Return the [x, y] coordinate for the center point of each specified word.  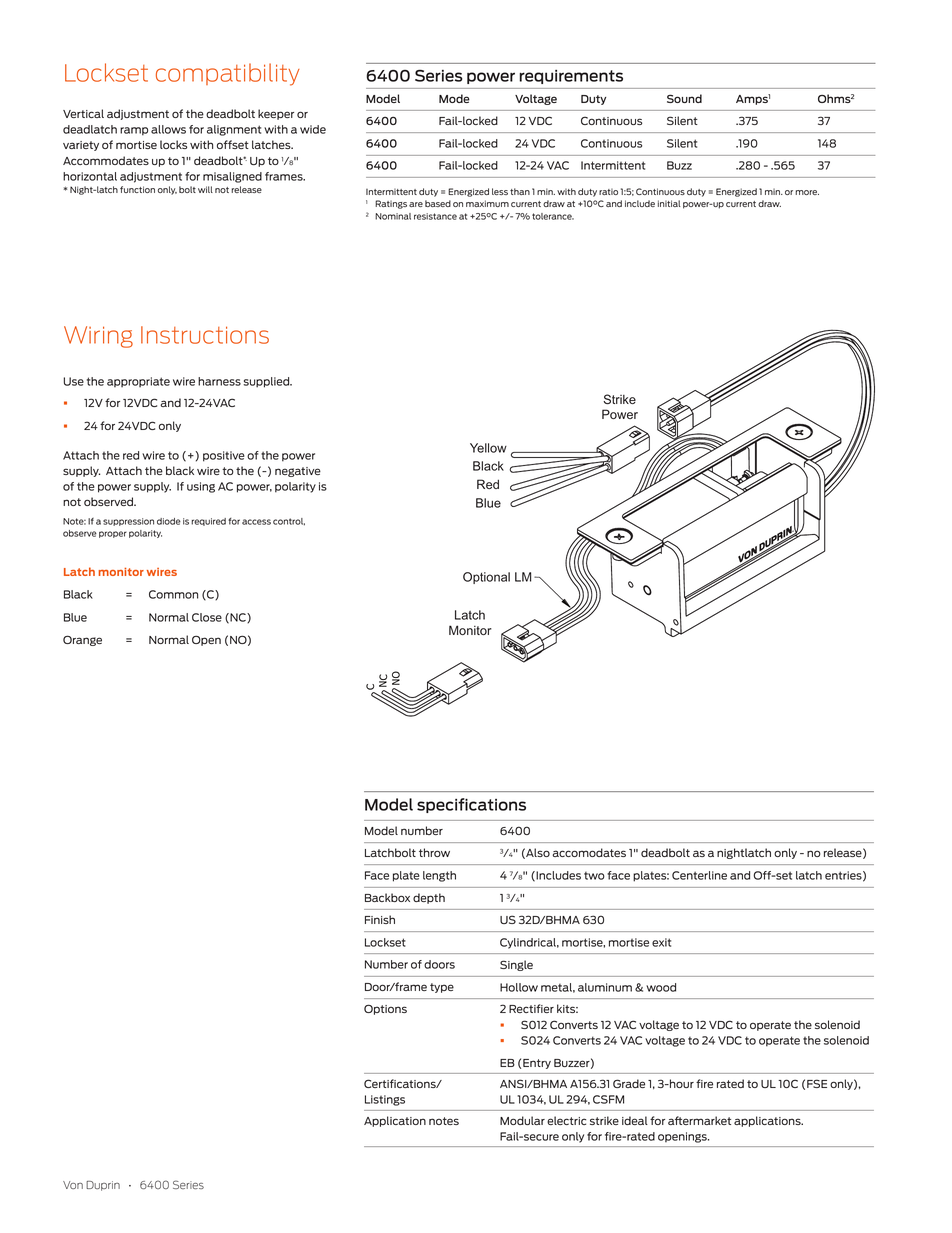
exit [661, 942]
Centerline [699, 875]
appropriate [138, 382]
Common [173, 594]
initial [669, 203]
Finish [380, 919]
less [500, 191]
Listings [385, 1100]
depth [429, 898]
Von [73, 1185]
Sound [684, 98]
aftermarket [699, 1120]
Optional [486, 578]
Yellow [488, 448]
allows [168, 129]
